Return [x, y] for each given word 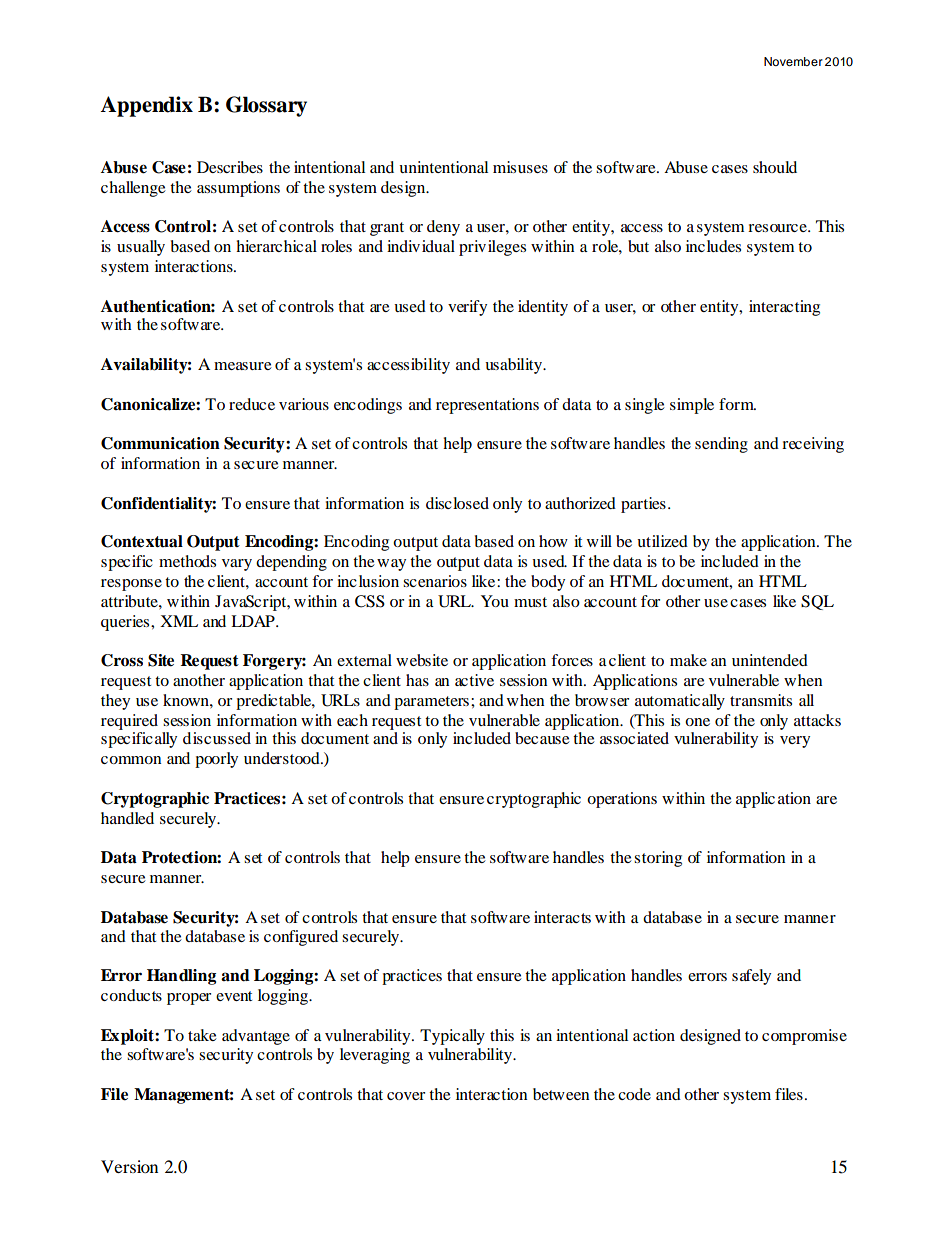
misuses [520, 167]
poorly [216, 760]
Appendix [146, 106]
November [793, 61]
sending [721, 445]
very [795, 742]
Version [129, 1166]
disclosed [457, 503]
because [542, 738]
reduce [252, 404]
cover [406, 1096]
